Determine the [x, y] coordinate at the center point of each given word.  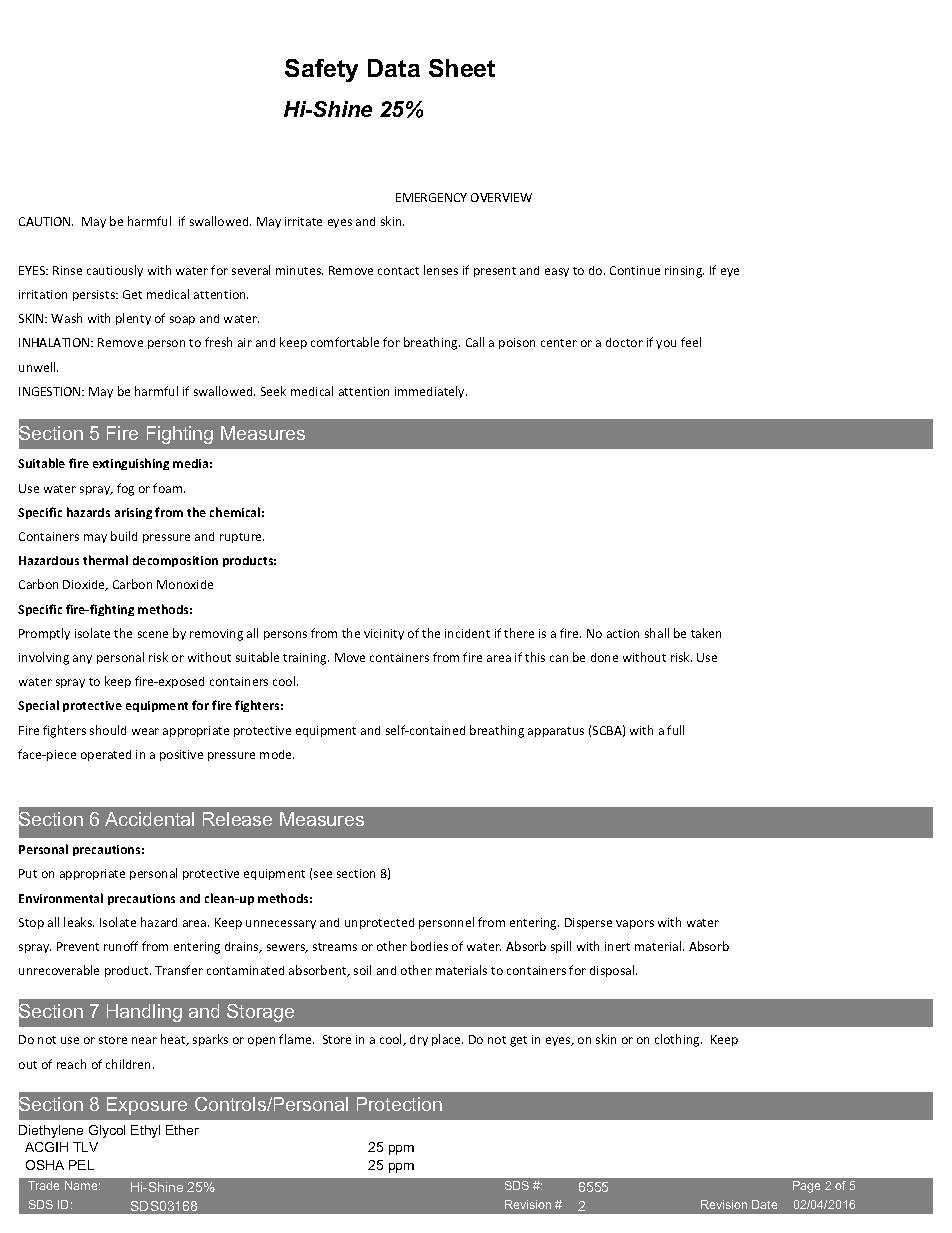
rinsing [684, 272]
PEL [81, 1165]
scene [153, 634]
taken [706, 633]
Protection [399, 1104]
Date [764, 1204]
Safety [321, 70]
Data [394, 68]
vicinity [384, 634]
